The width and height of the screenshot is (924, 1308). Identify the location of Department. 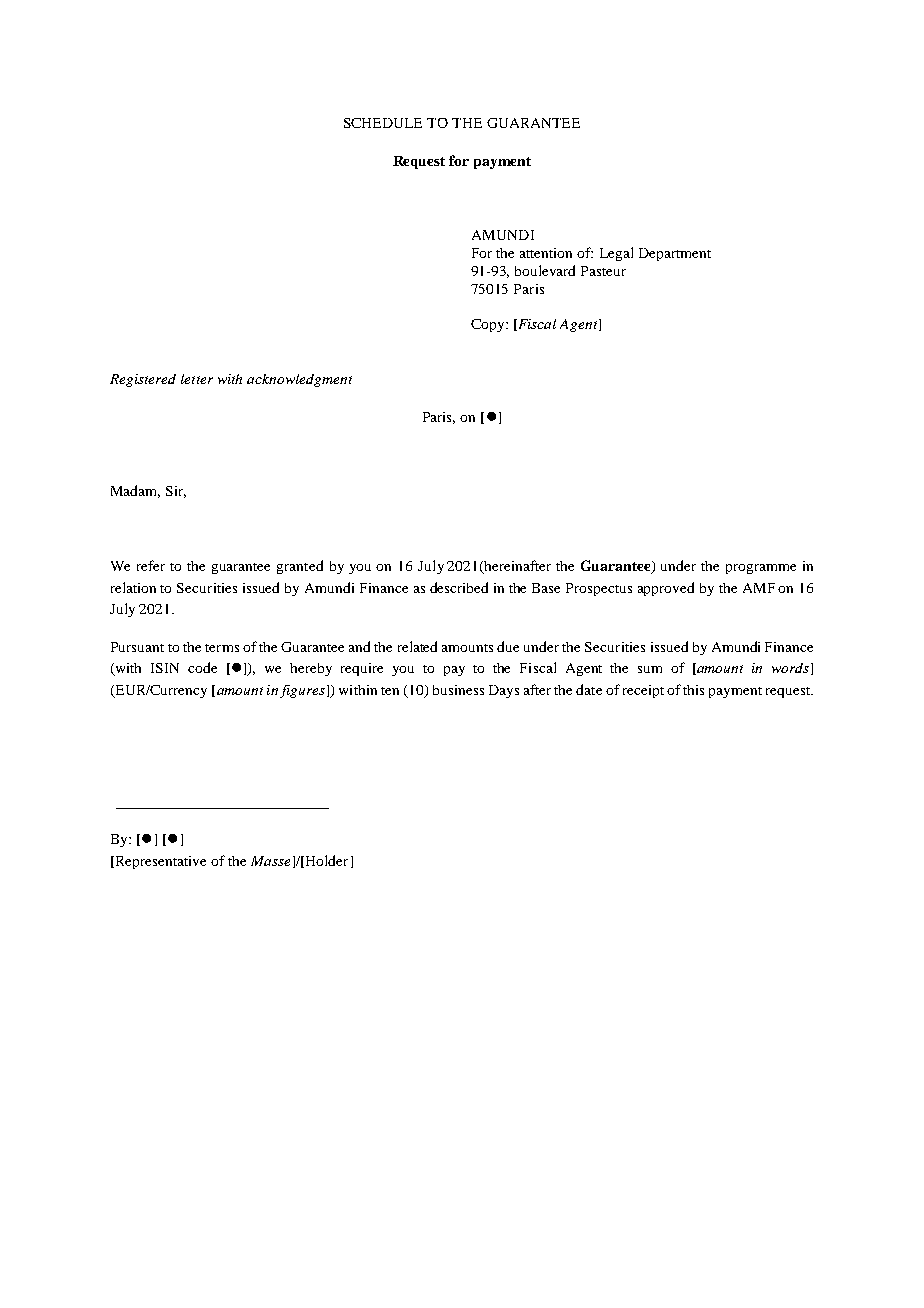
(675, 254).
